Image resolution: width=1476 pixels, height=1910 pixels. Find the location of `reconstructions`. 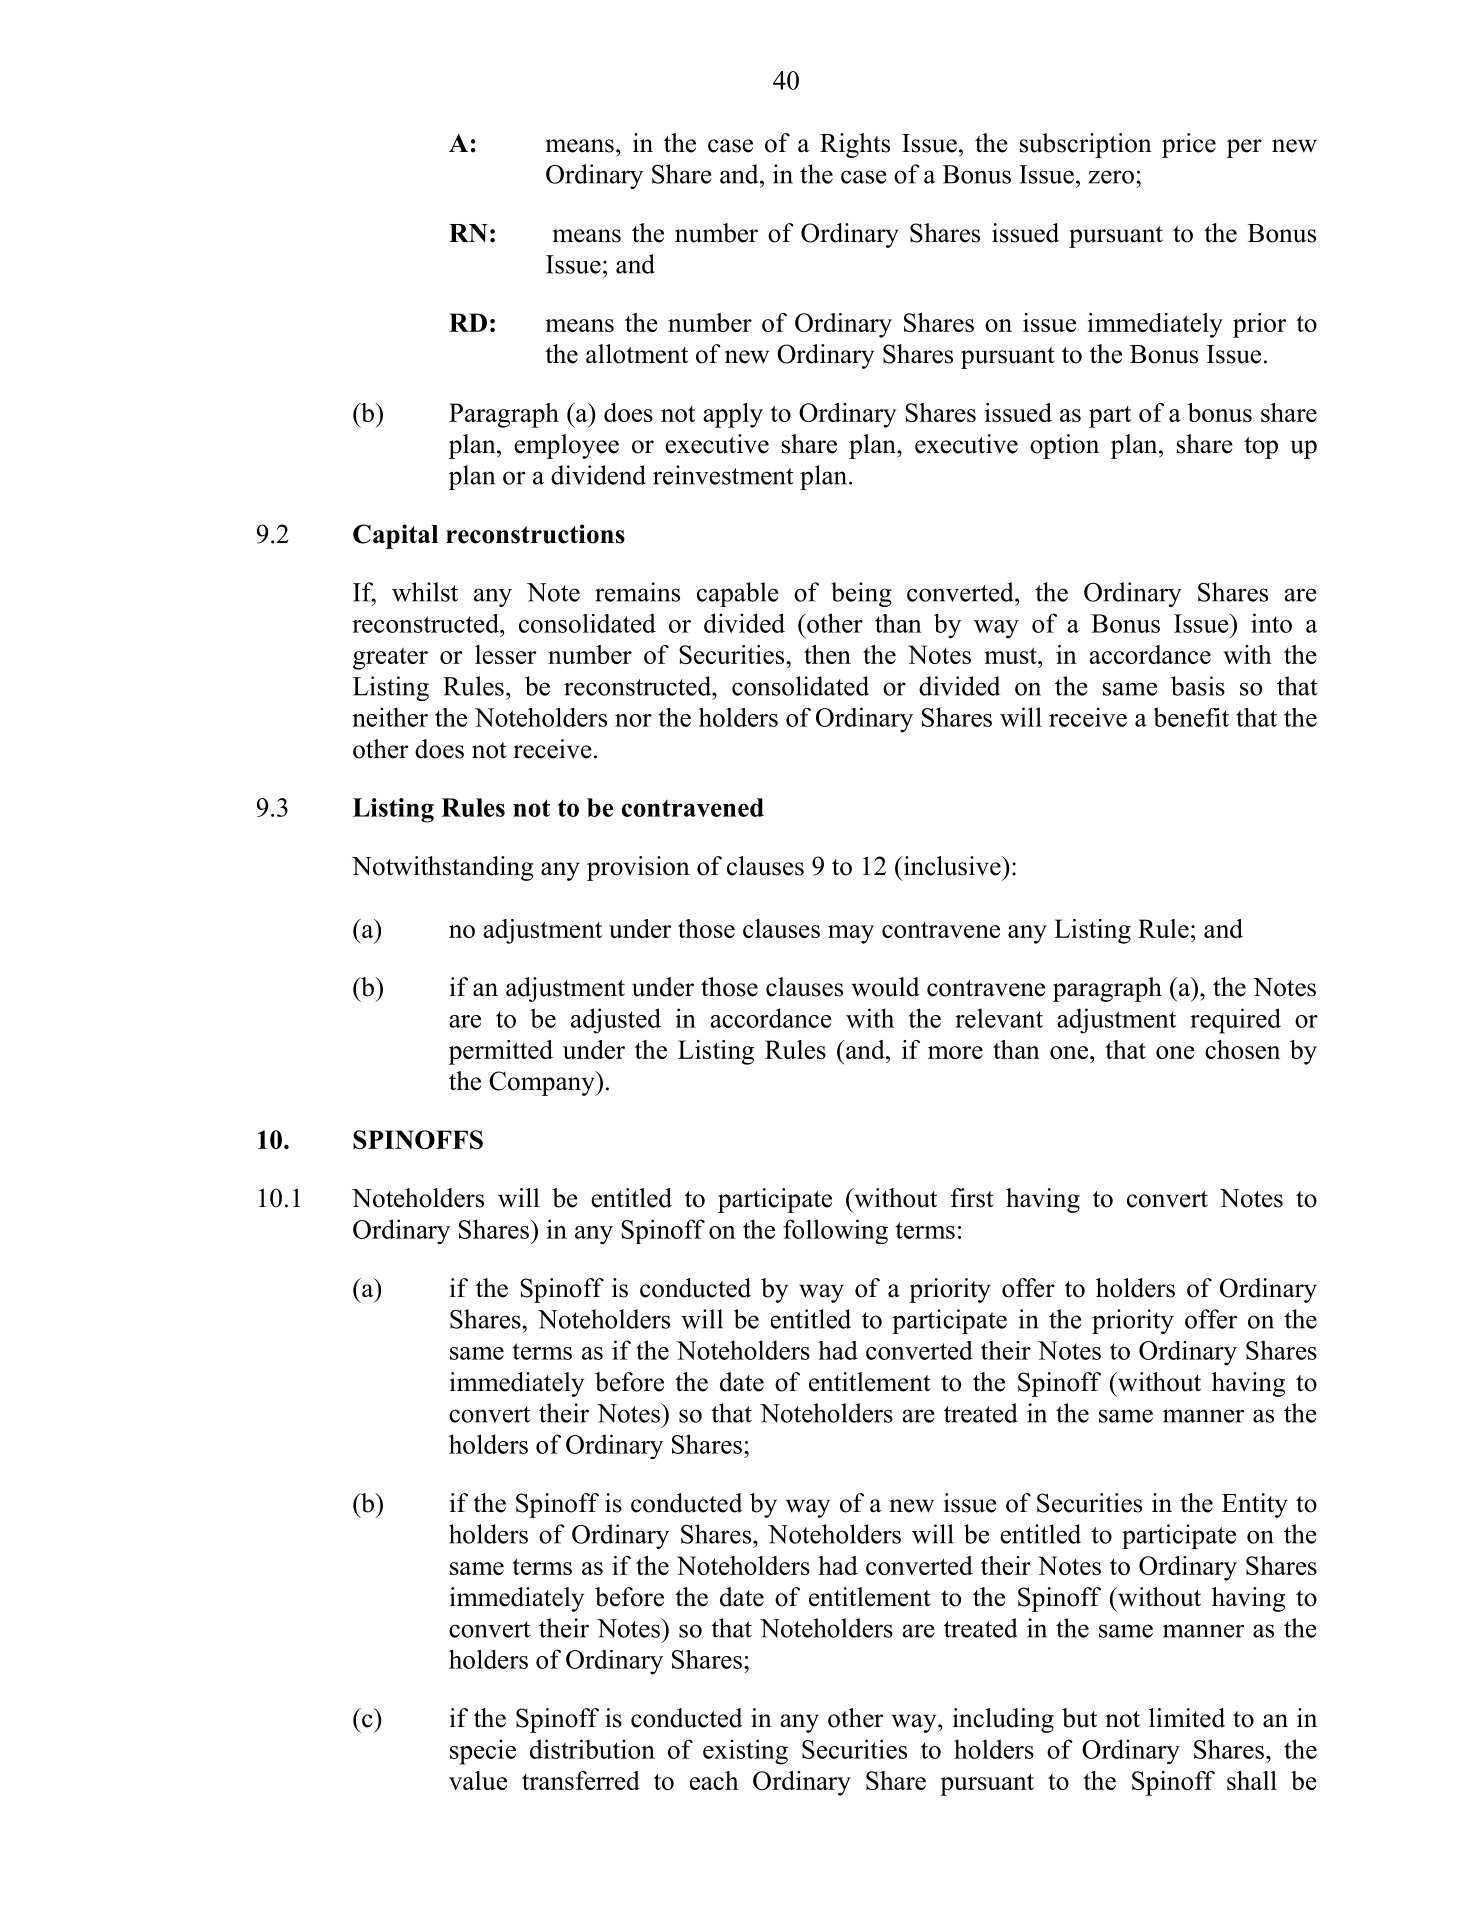

reconstructions is located at coordinates (535, 534).
